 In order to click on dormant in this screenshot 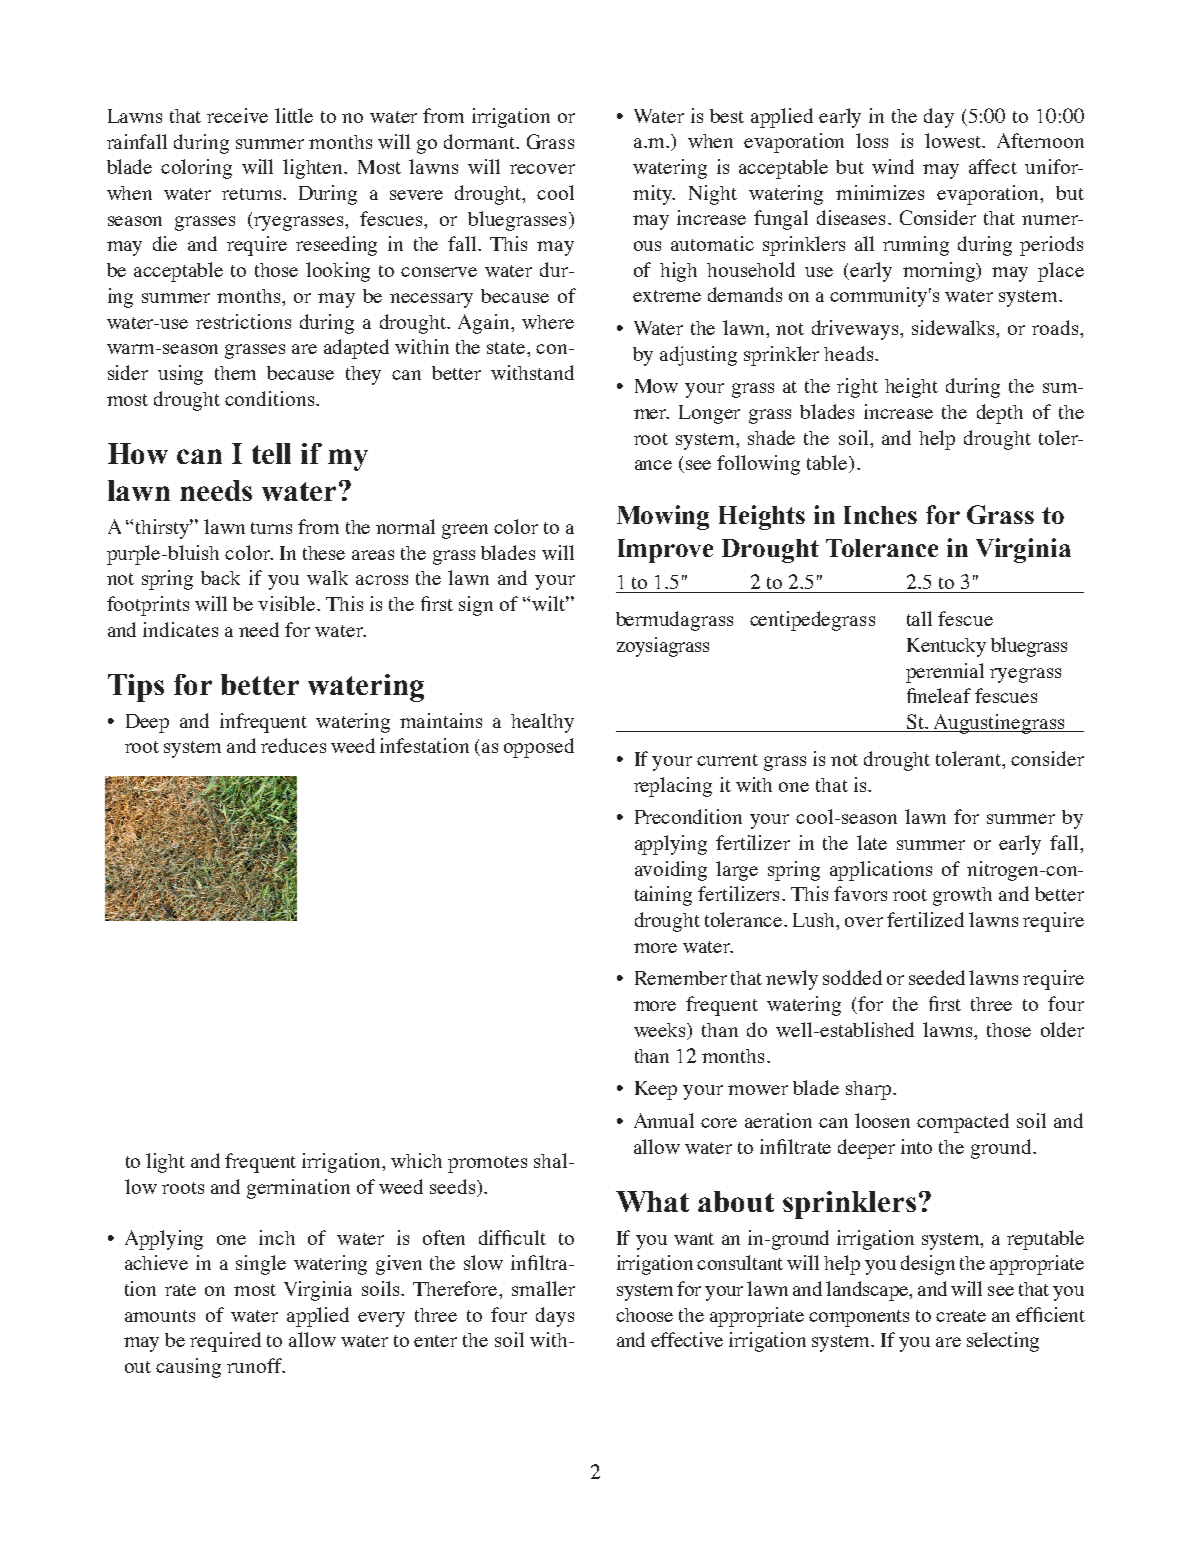, I will do `click(481, 141)`.
